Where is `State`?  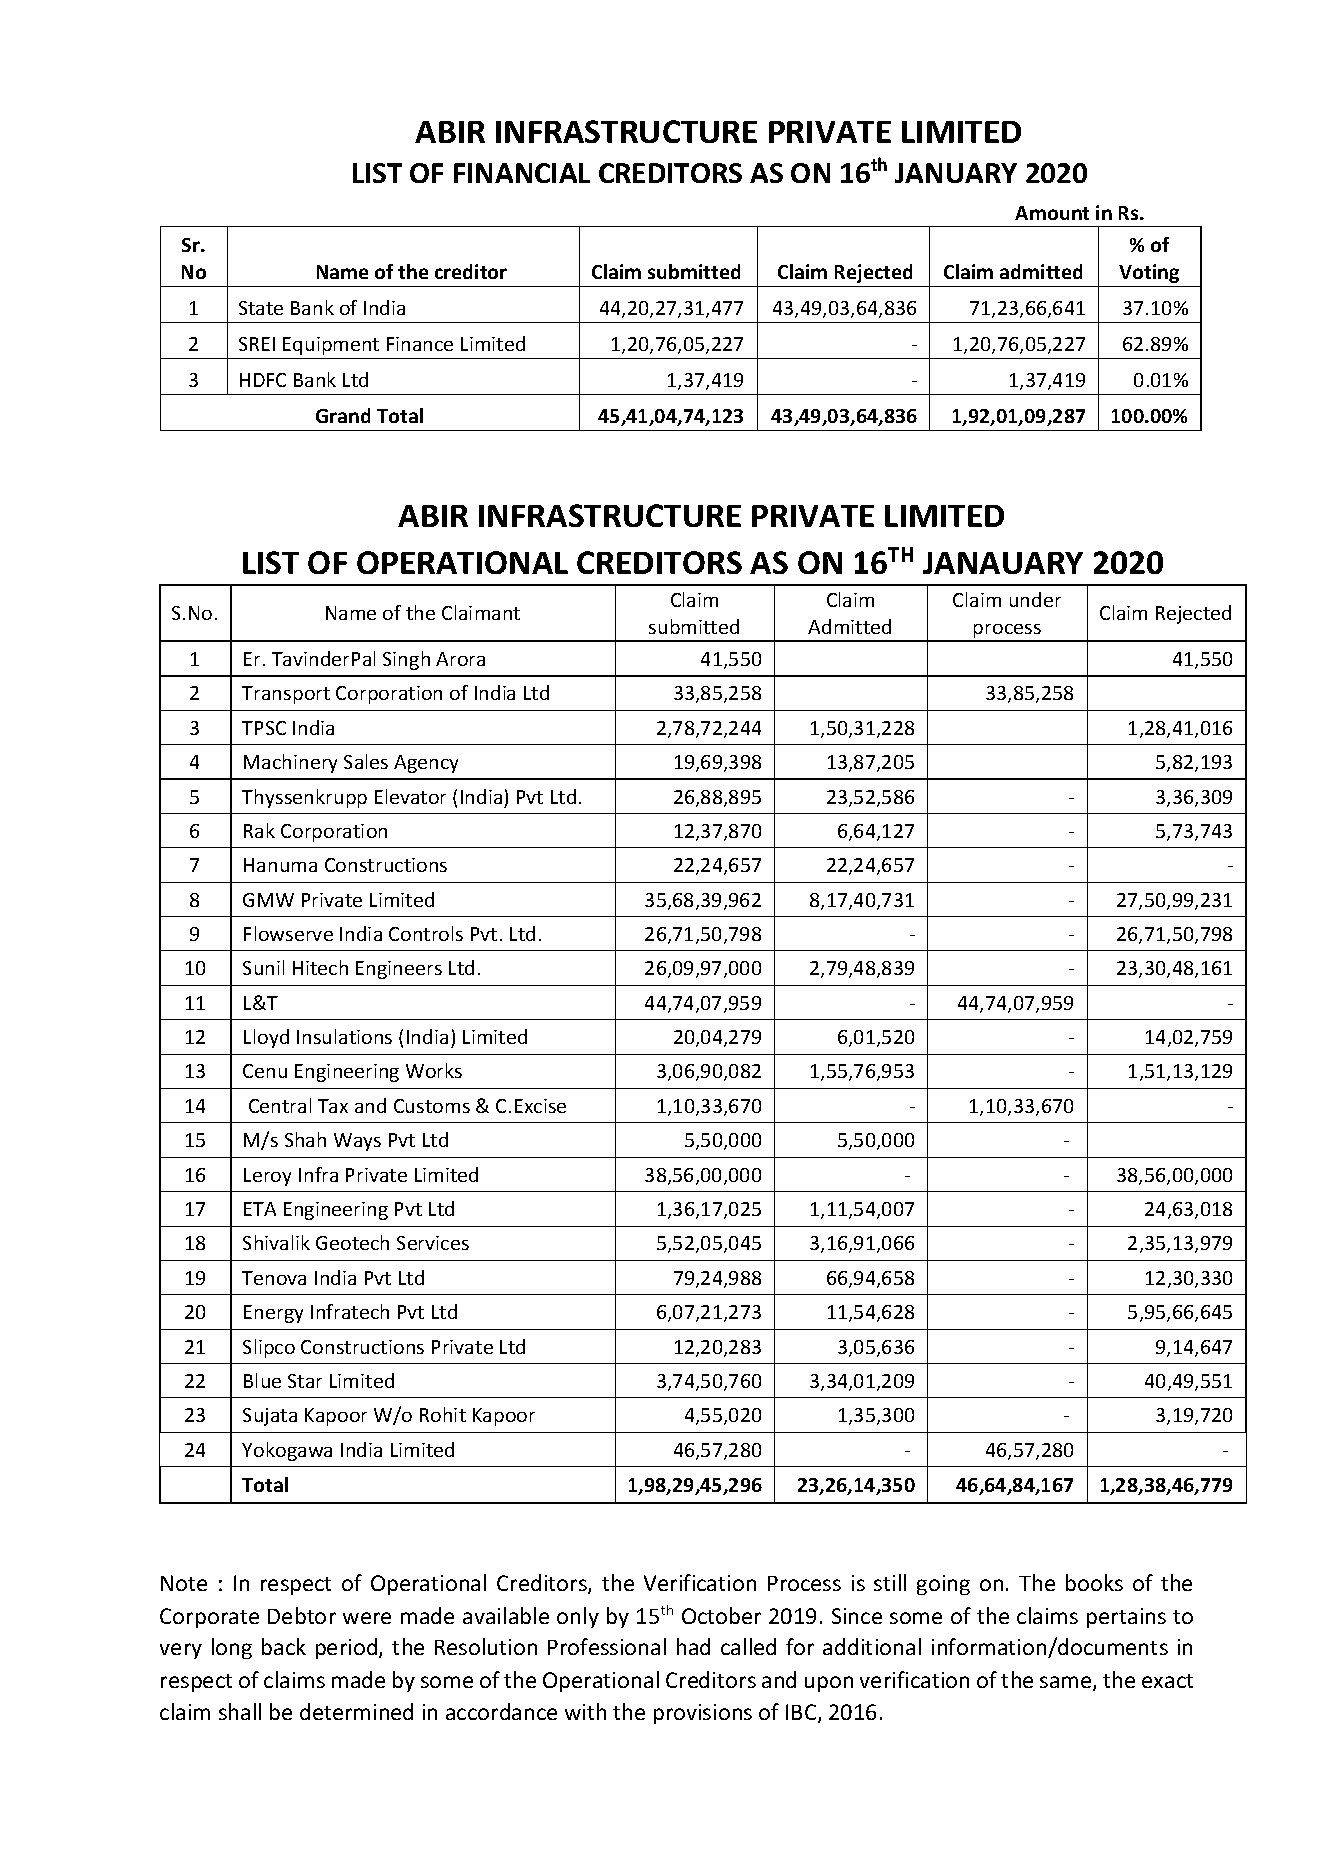
State is located at coordinates (261, 308).
